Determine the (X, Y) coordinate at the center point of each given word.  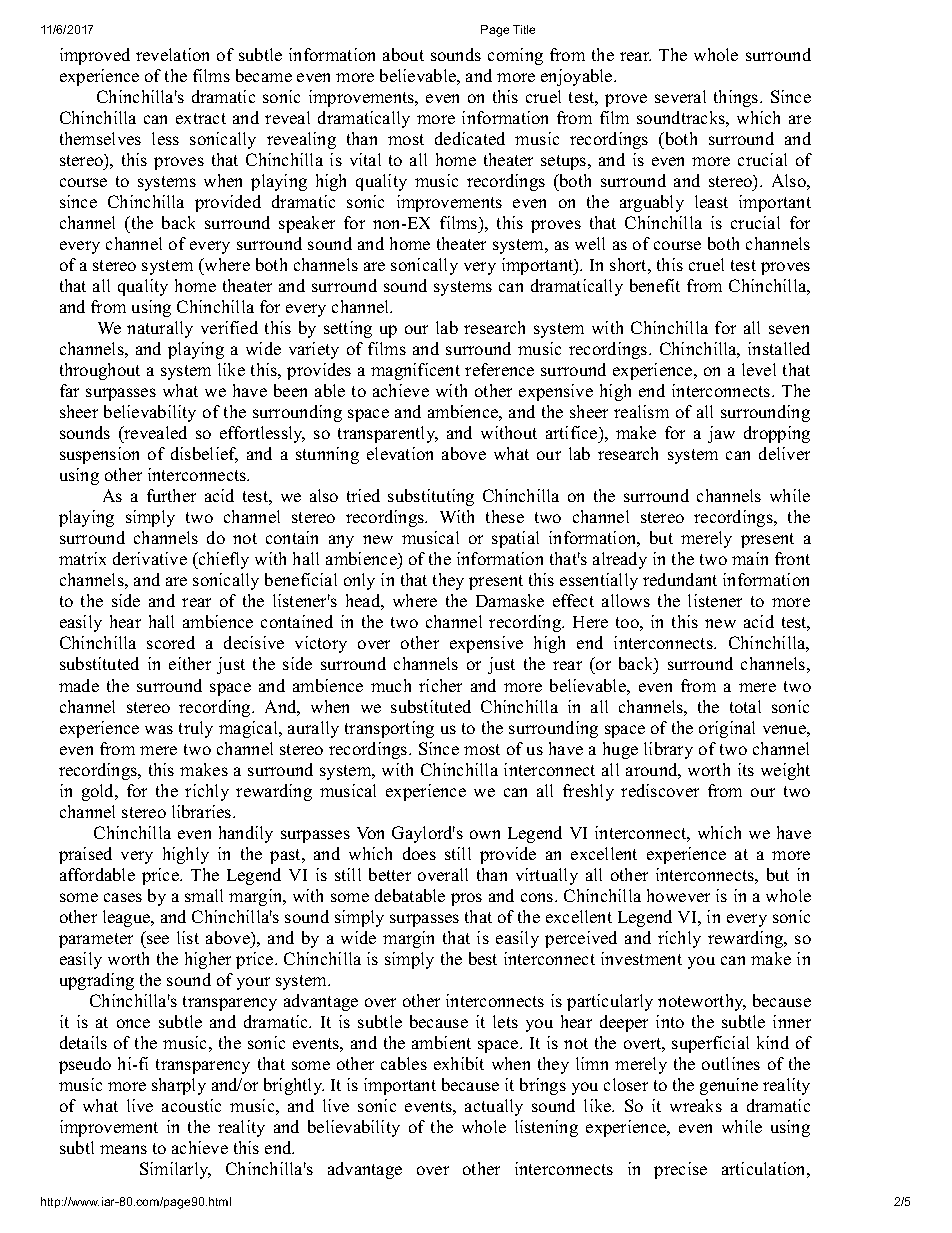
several (680, 96)
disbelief (204, 455)
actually (494, 1107)
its (746, 769)
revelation (172, 54)
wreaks (696, 1105)
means (123, 1149)
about (403, 54)
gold (99, 792)
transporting (389, 729)
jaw (721, 434)
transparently (388, 434)
